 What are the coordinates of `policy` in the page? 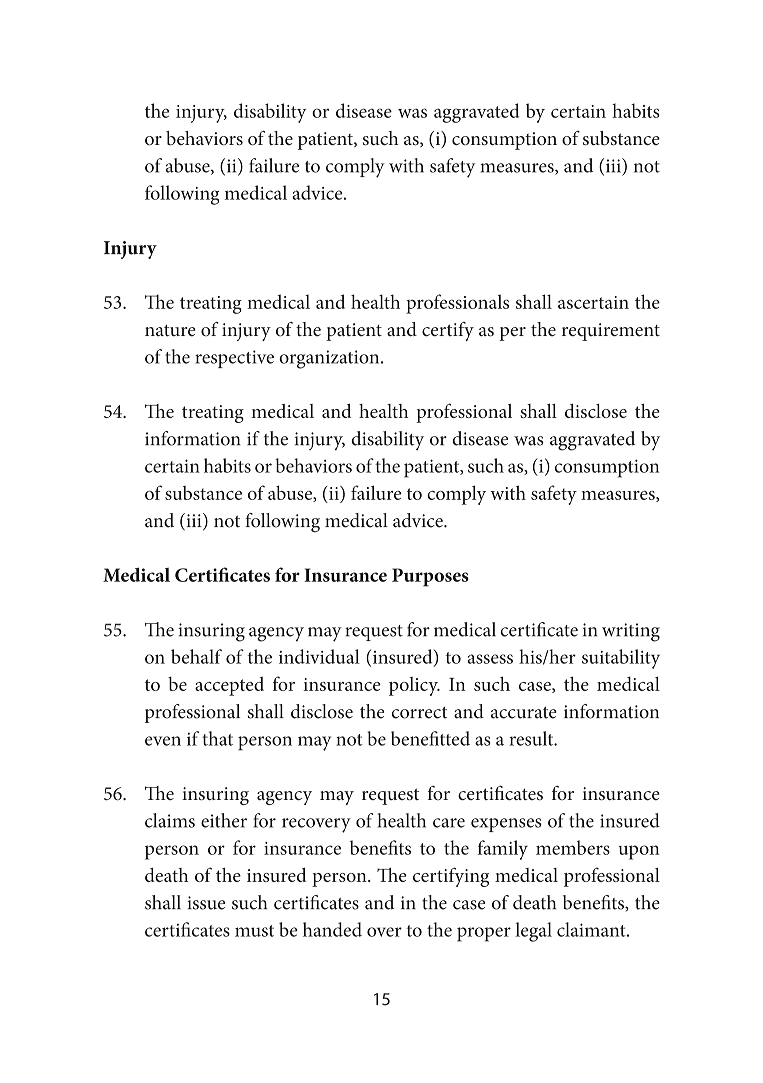 It's located at (414, 686).
